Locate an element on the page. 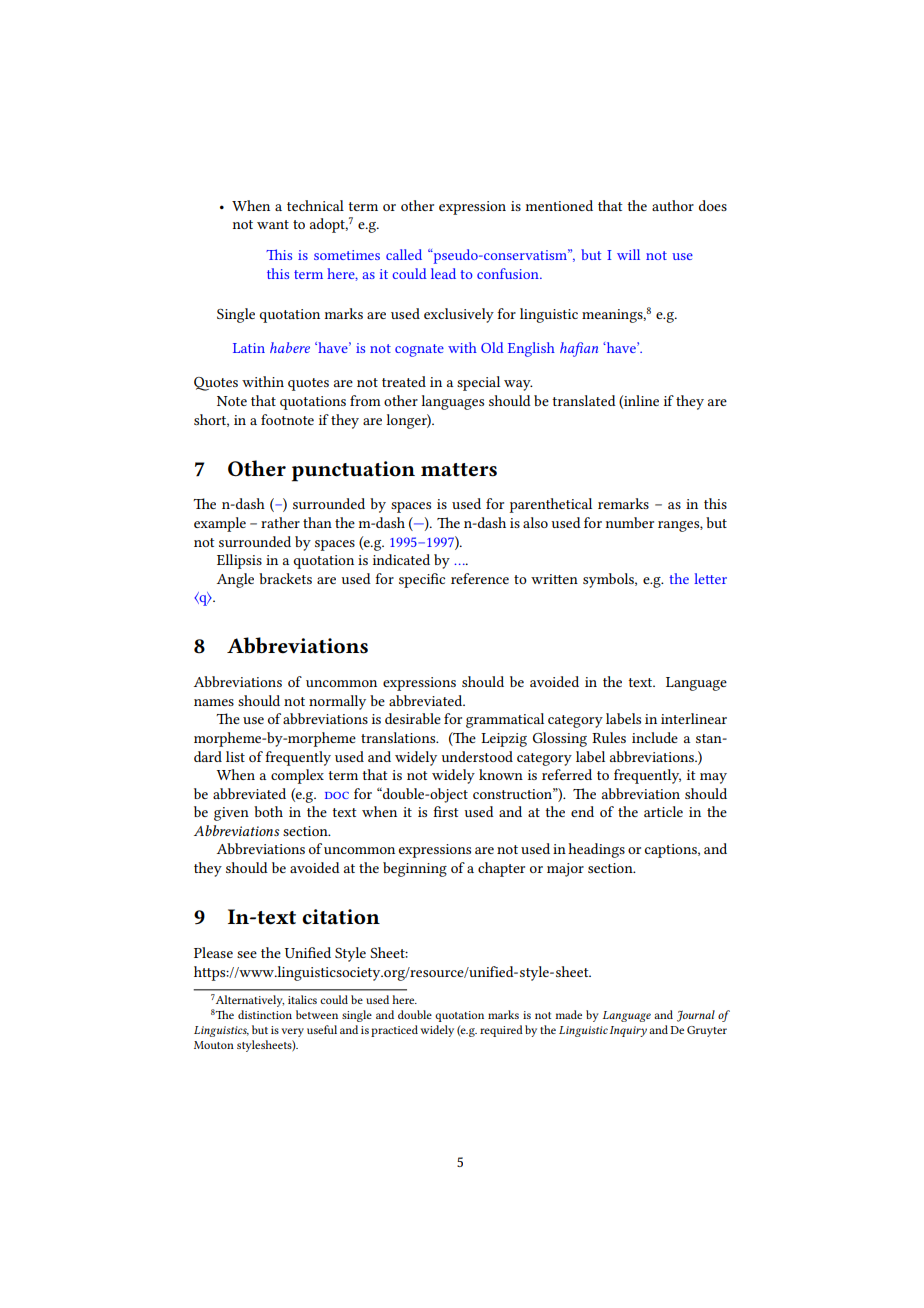 The height and width of the page is (1308, 924). distinction is located at coordinates (265, 1014).
